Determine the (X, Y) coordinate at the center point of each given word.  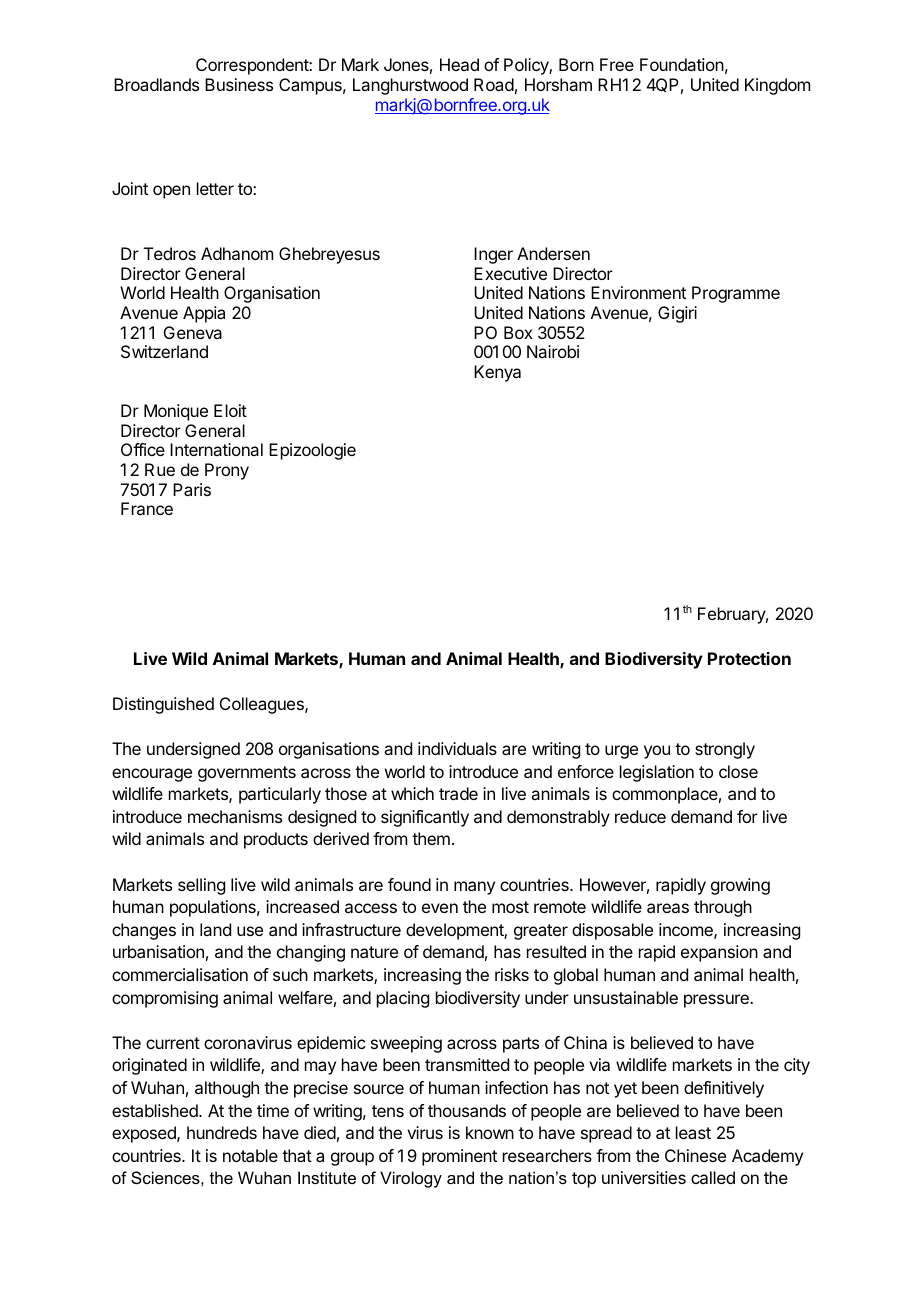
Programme (736, 294)
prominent (459, 1157)
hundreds (222, 1132)
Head (459, 64)
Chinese (695, 1155)
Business (239, 84)
